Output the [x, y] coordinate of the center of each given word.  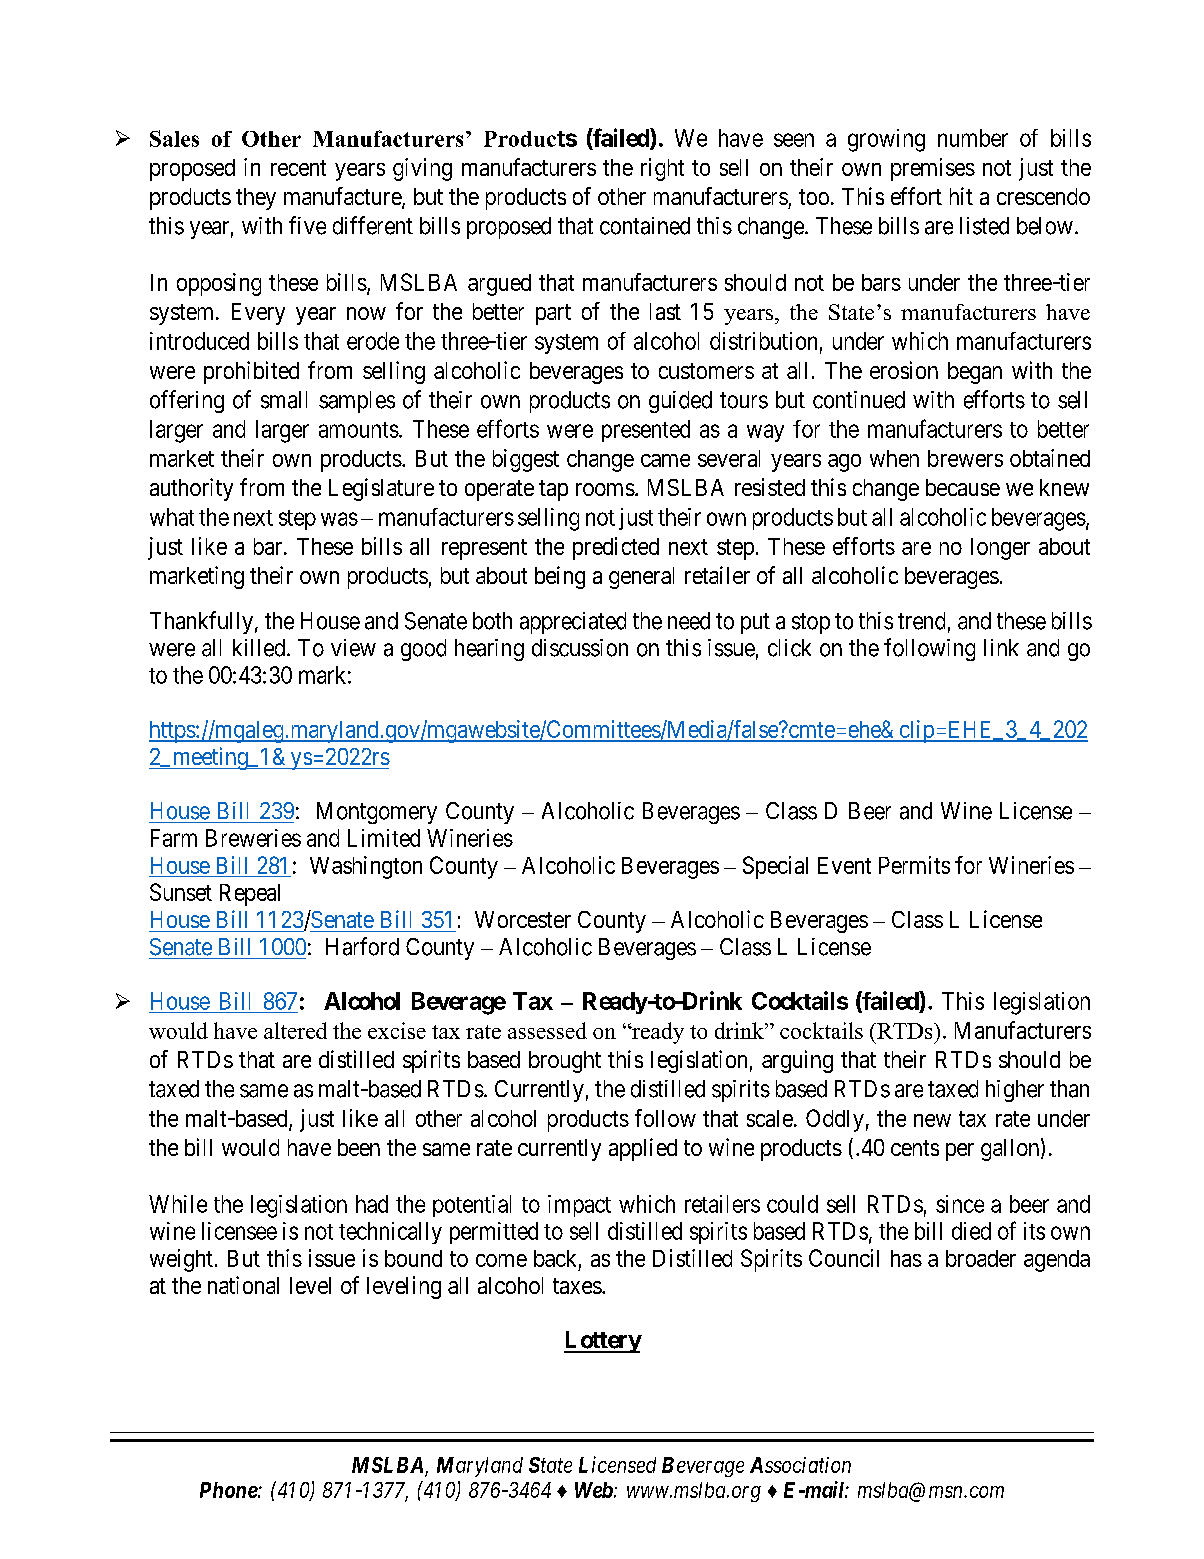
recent [298, 168]
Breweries [253, 838]
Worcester [523, 919]
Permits [914, 865]
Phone [229, 1490]
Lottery [603, 1342]
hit [961, 196]
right [662, 169]
